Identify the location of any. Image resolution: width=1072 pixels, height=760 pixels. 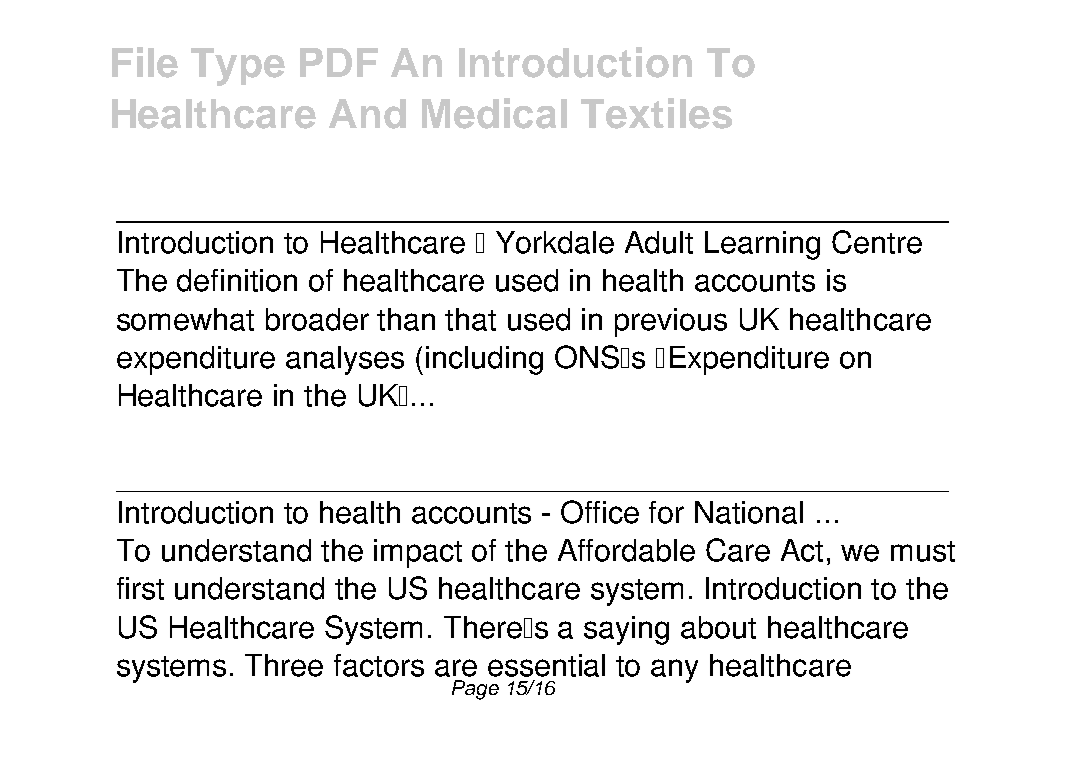
(674, 671).
